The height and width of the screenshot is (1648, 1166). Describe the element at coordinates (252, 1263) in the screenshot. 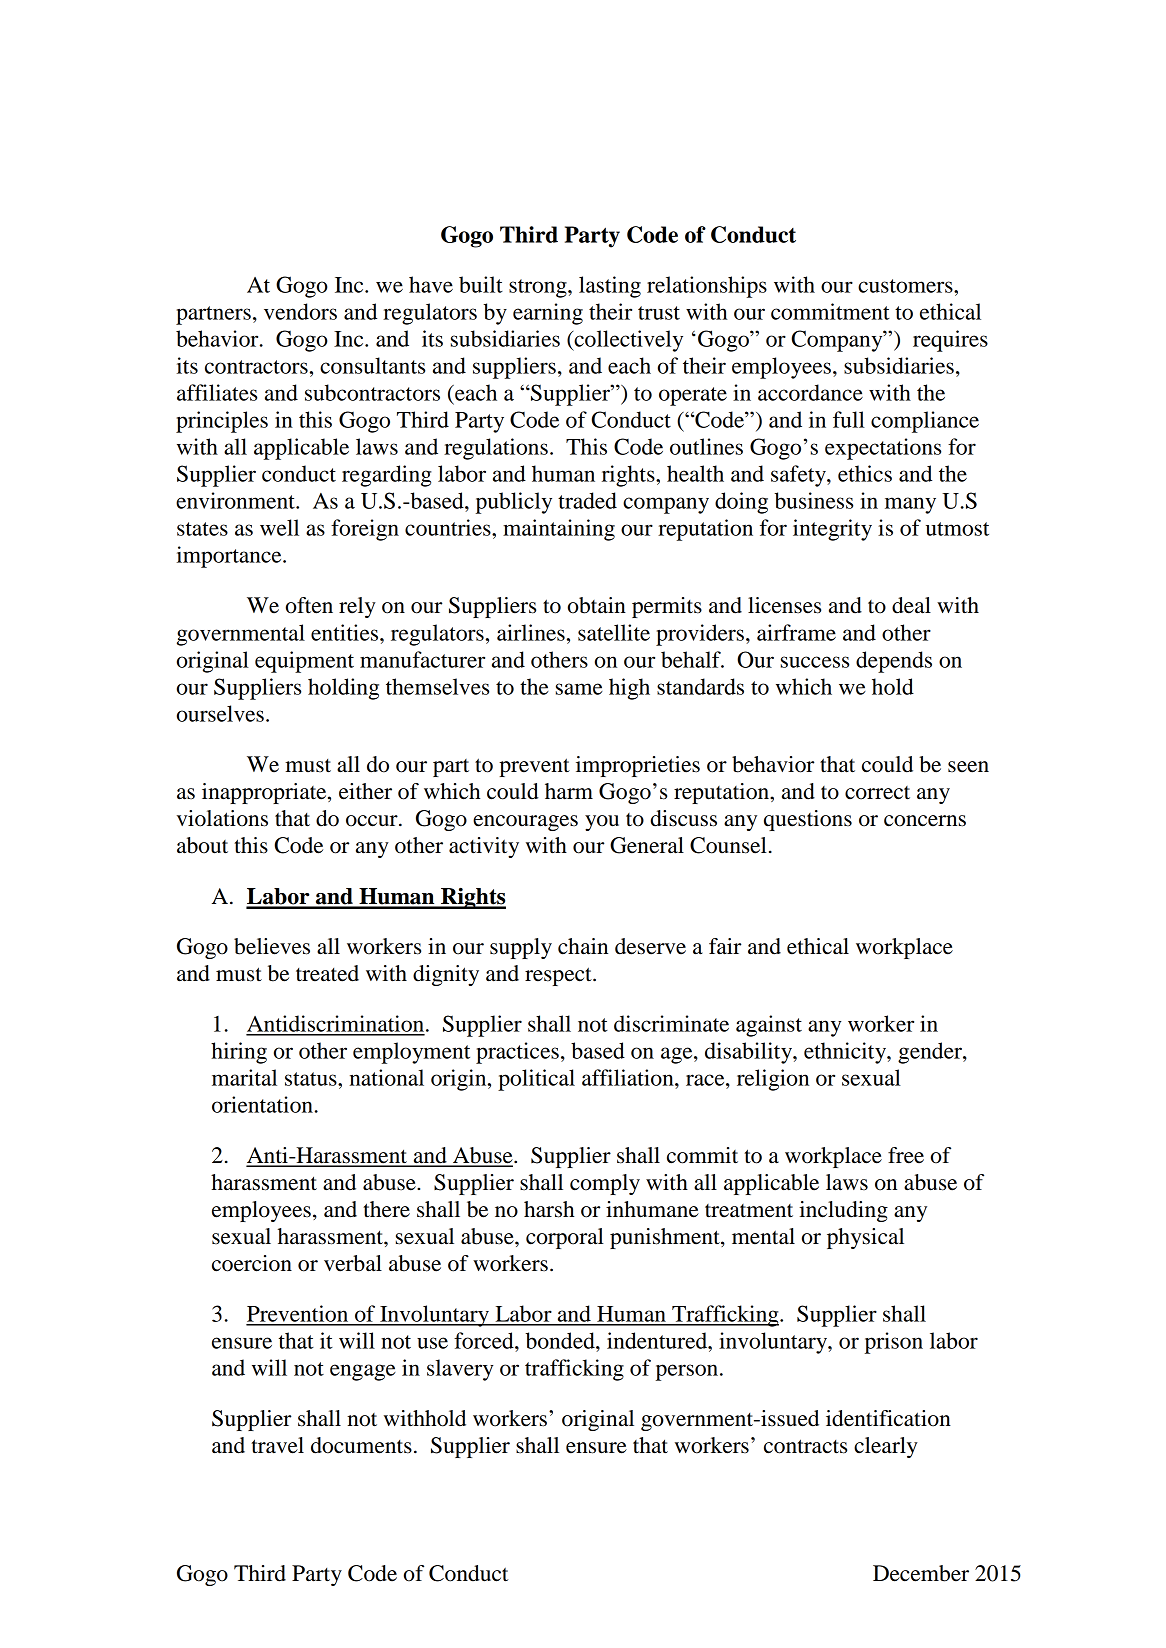

I see `coercion` at that location.
